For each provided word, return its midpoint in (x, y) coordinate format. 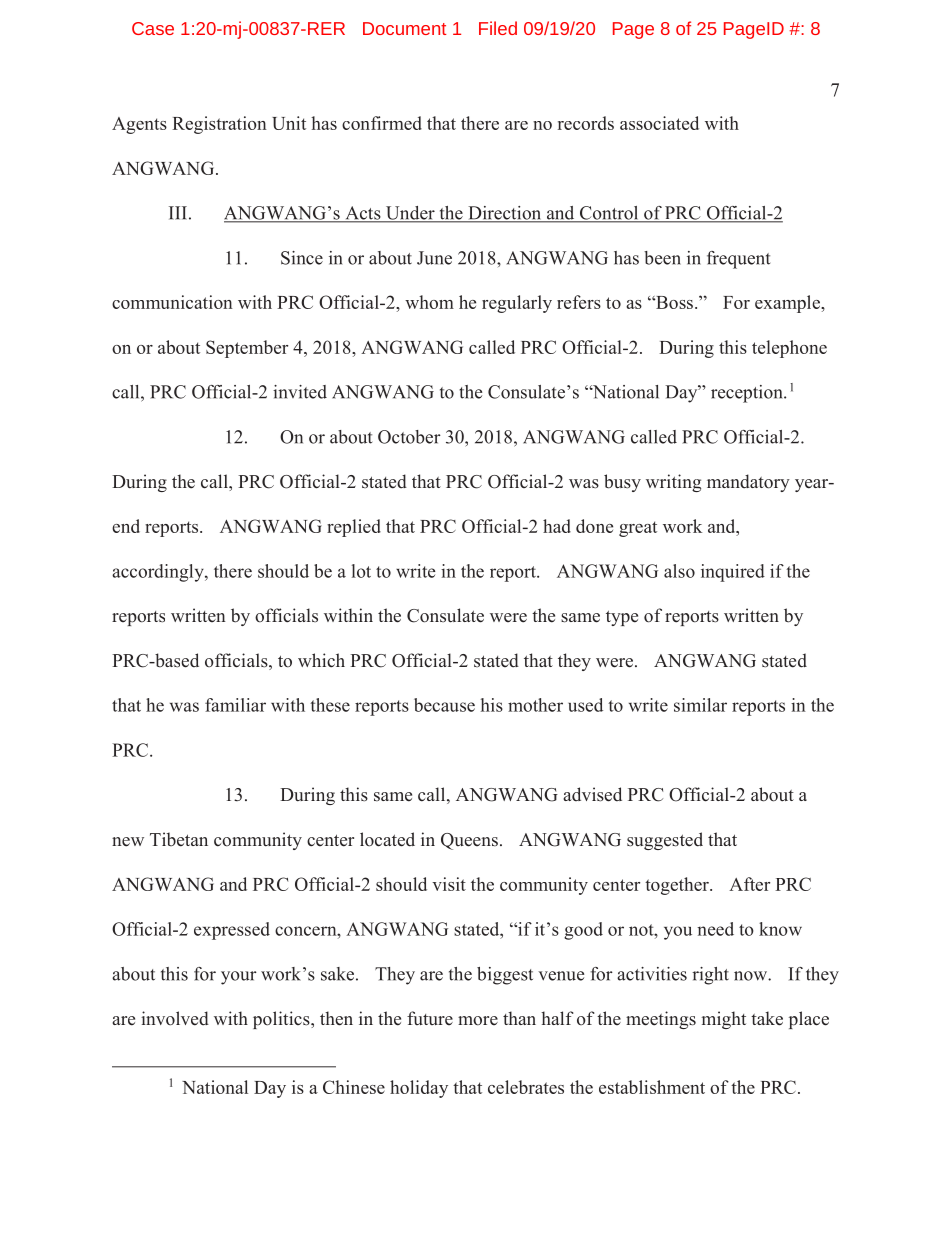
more (478, 1021)
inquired (733, 573)
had (557, 526)
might (724, 1020)
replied (354, 528)
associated (659, 123)
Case (153, 28)
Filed (498, 28)
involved (175, 1018)
